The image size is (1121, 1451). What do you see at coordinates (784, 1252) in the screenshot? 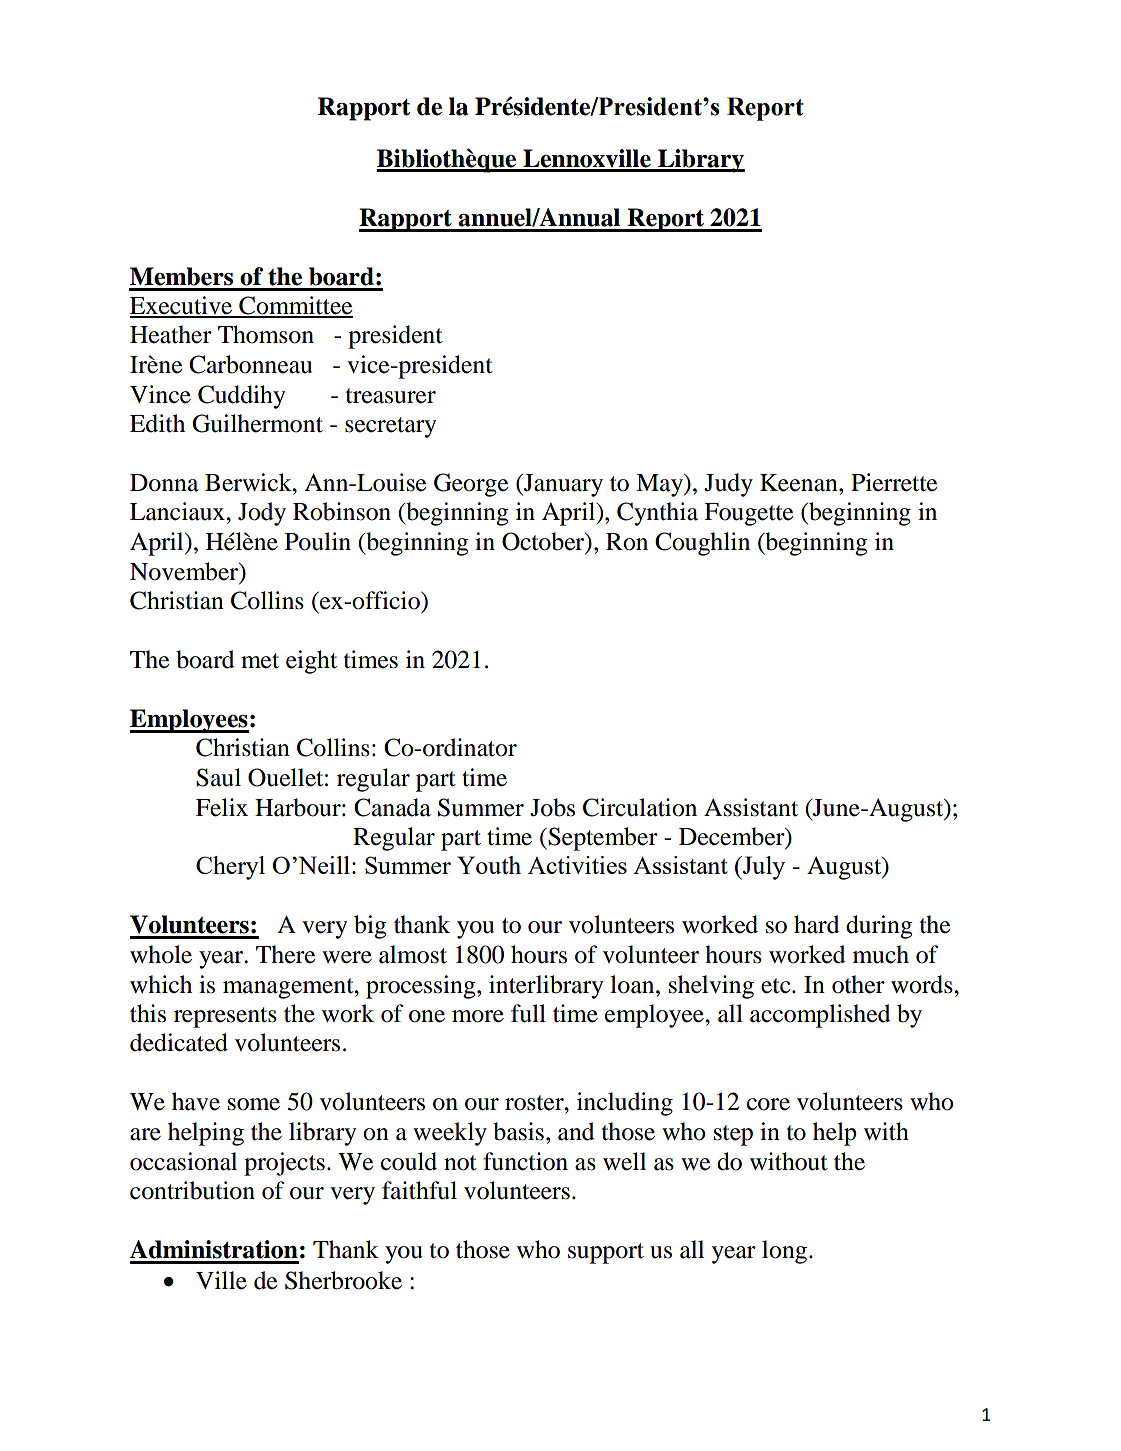
I see `long` at bounding box center [784, 1252].
